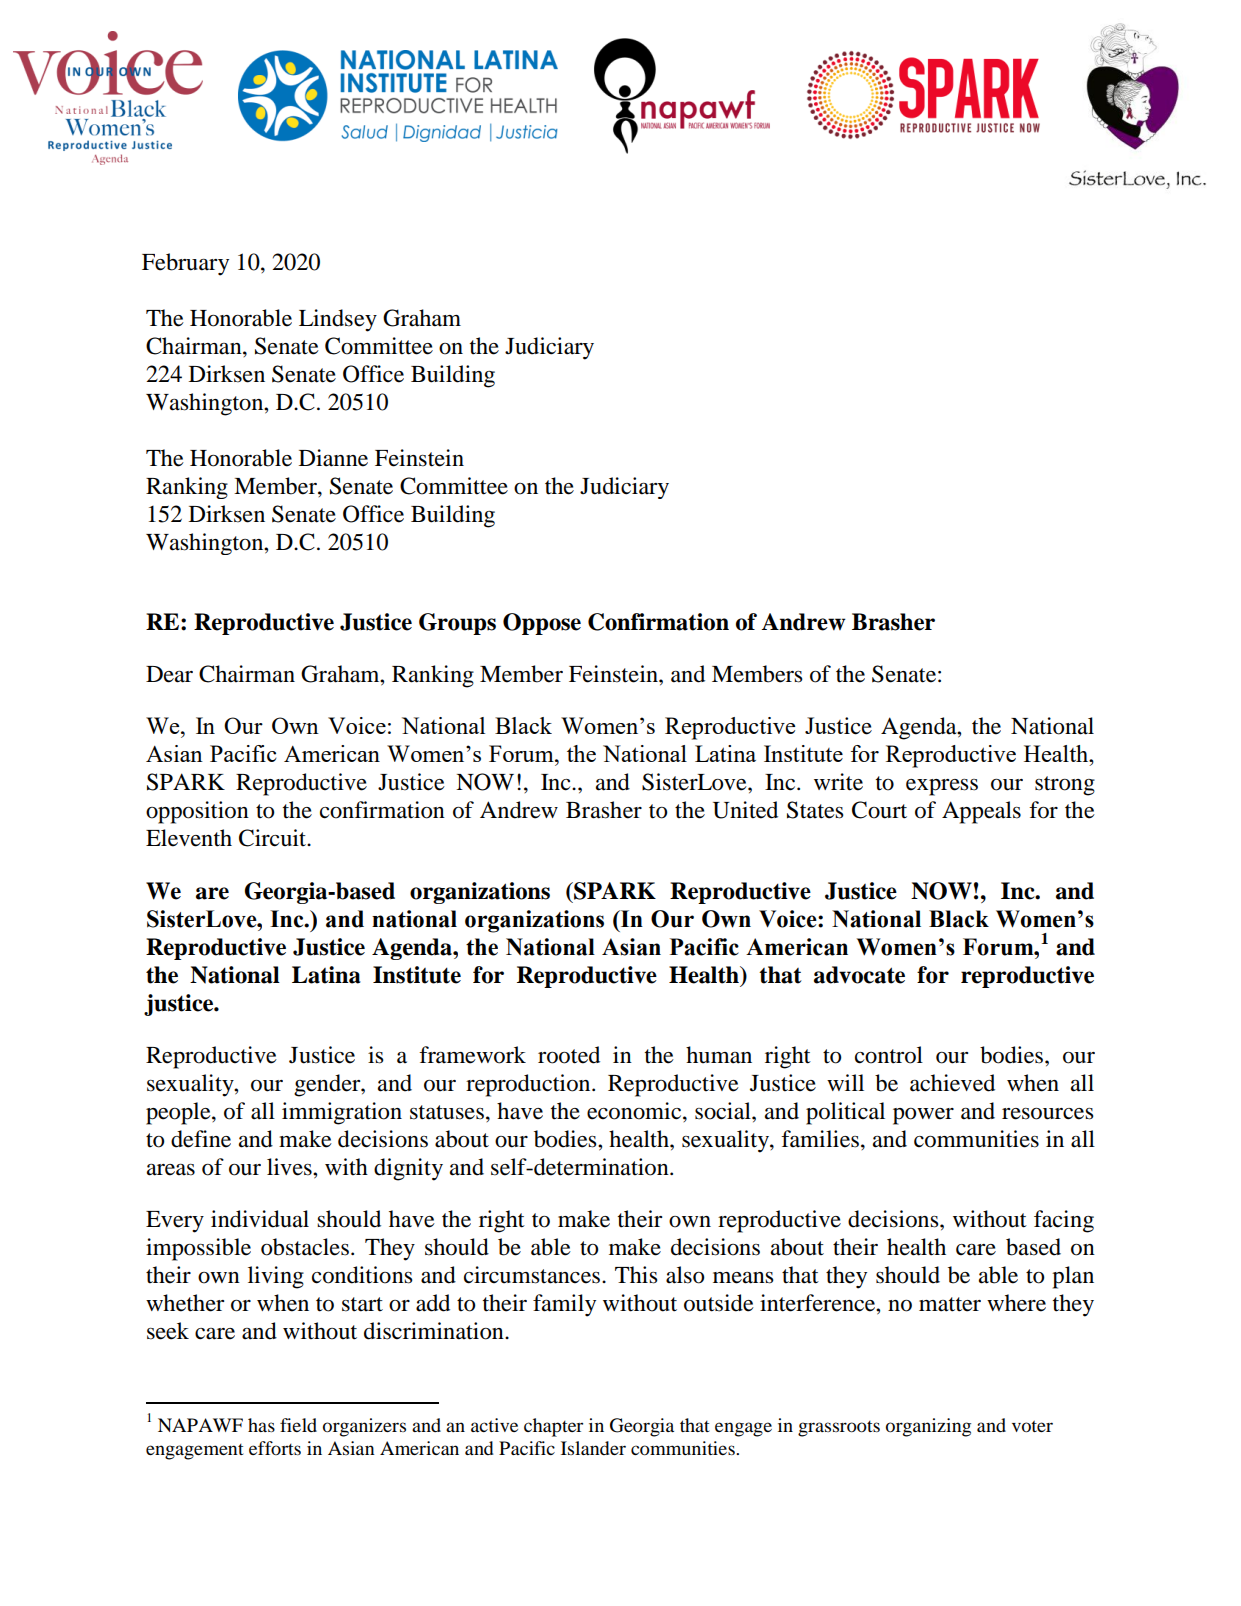 Image resolution: width=1241 pixels, height=1606 pixels. Describe the element at coordinates (942, 787) in the screenshot. I see `express` at that location.
